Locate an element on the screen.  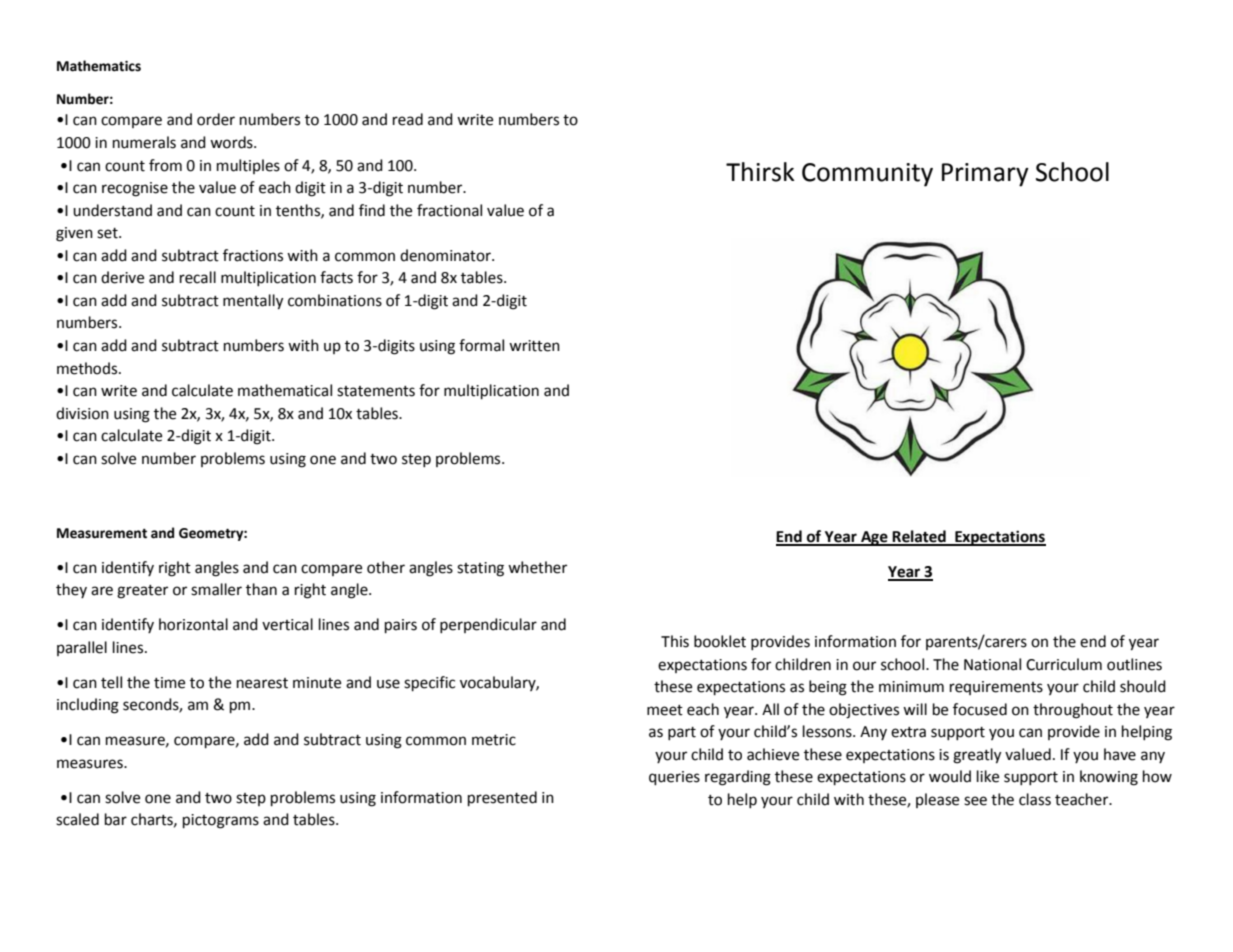
class is located at coordinates (1035, 799).
